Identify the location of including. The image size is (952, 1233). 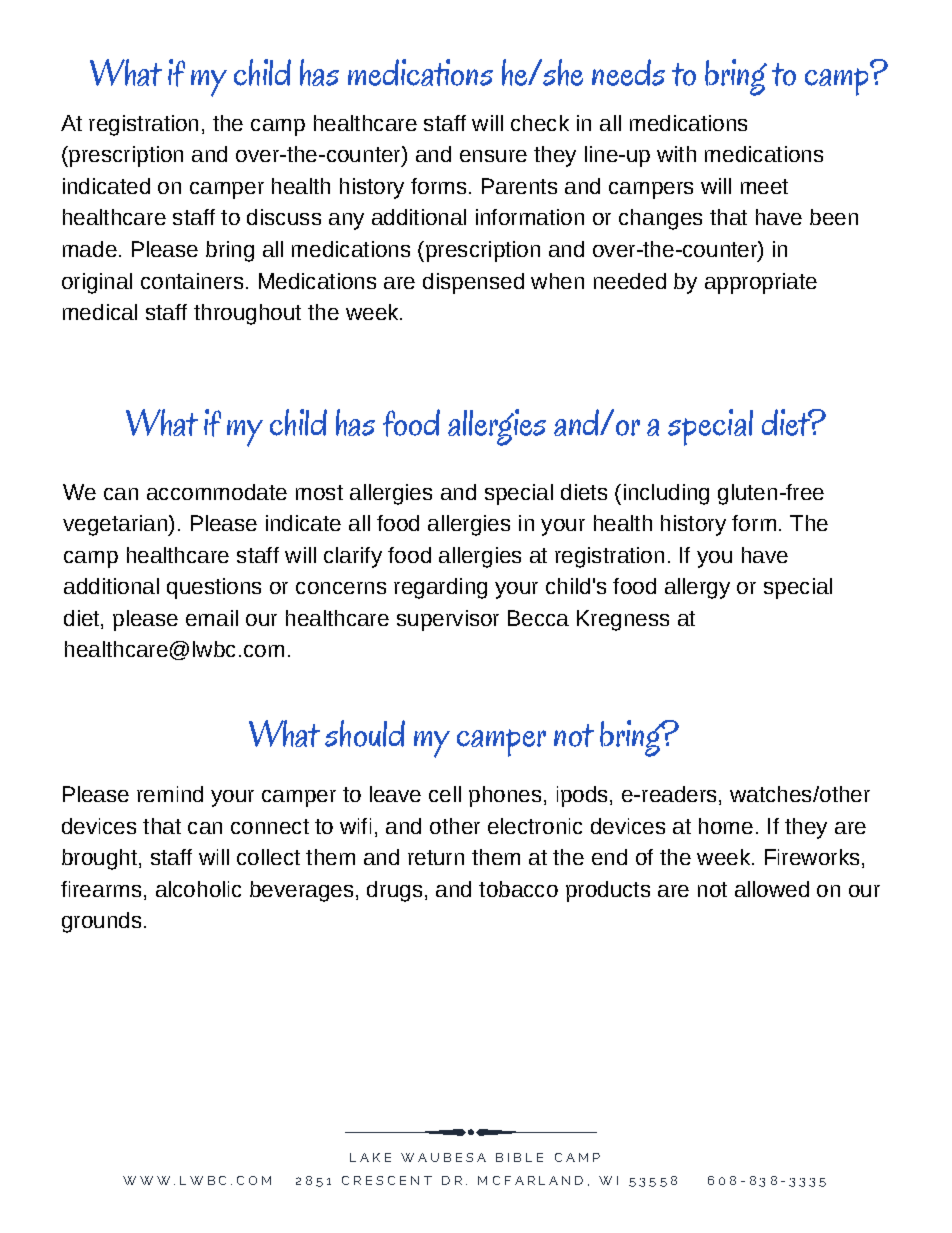
(666, 494).
